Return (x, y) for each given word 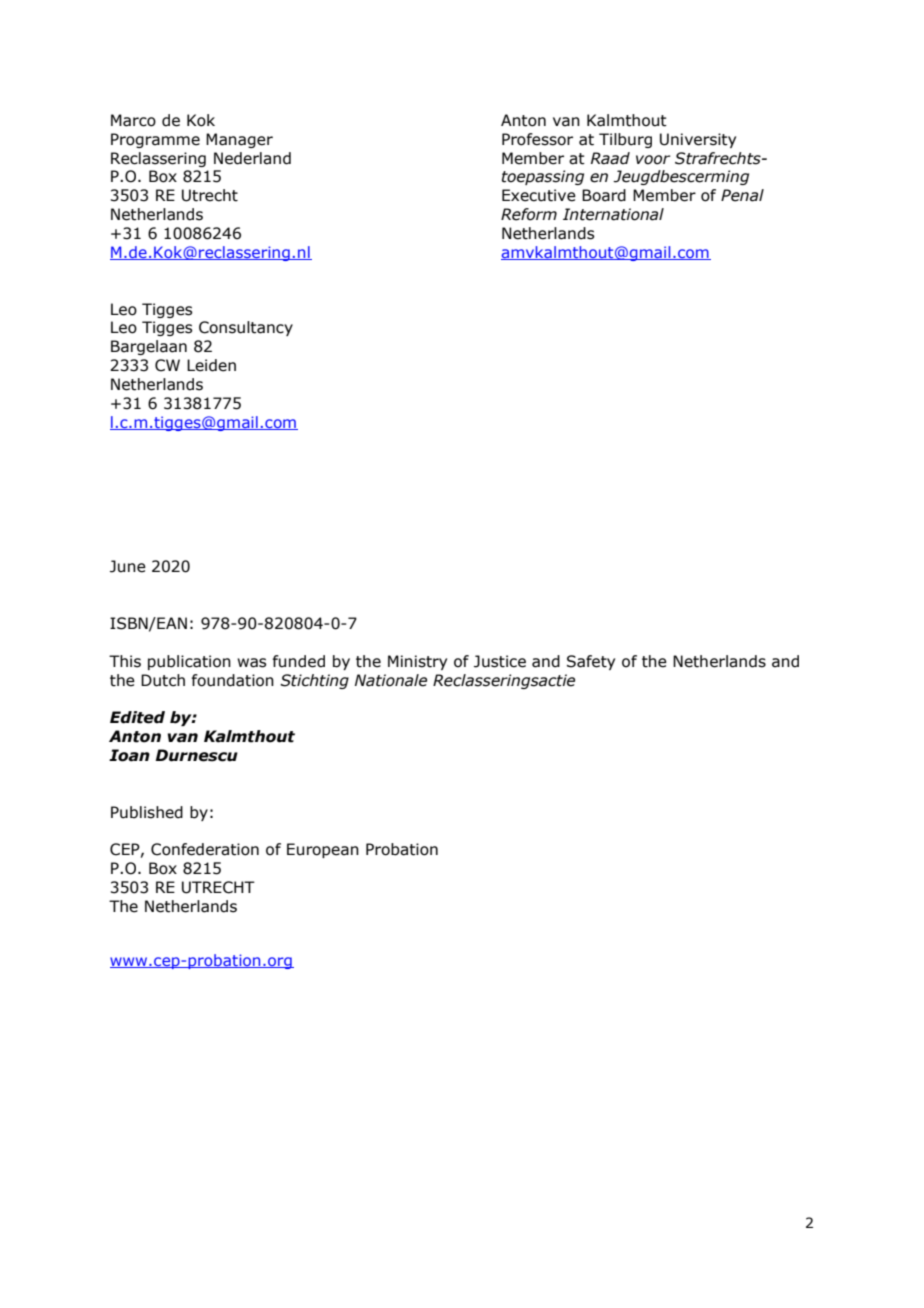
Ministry (417, 662)
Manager (239, 140)
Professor (537, 139)
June (128, 566)
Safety (591, 662)
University (698, 140)
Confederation (205, 849)
